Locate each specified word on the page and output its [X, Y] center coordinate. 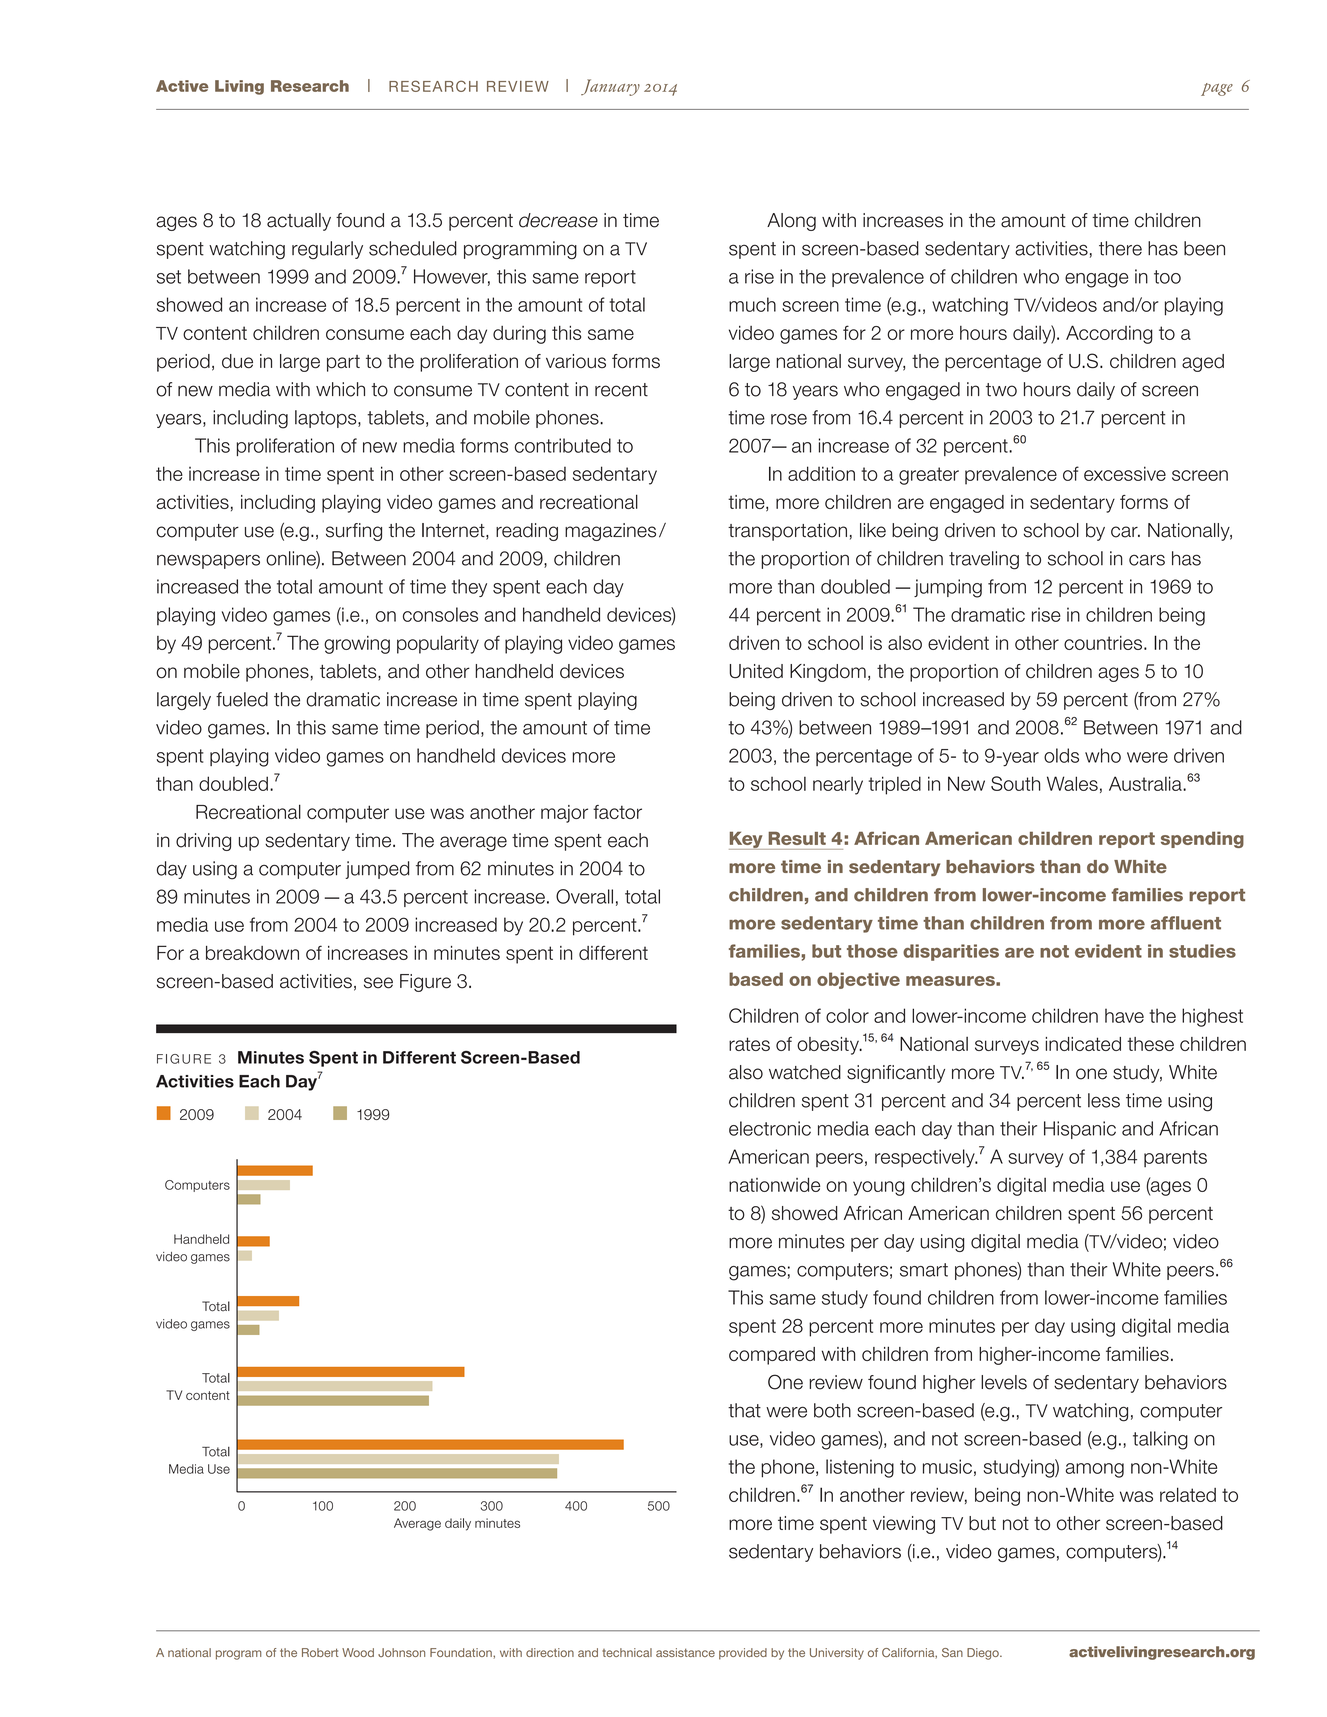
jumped [377, 870]
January [610, 87]
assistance [685, 1652]
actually [299, 222]
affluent [1186, 923]
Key [747, 840]
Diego [984, 1654]
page [1217, 89]
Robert [320, 1652]
